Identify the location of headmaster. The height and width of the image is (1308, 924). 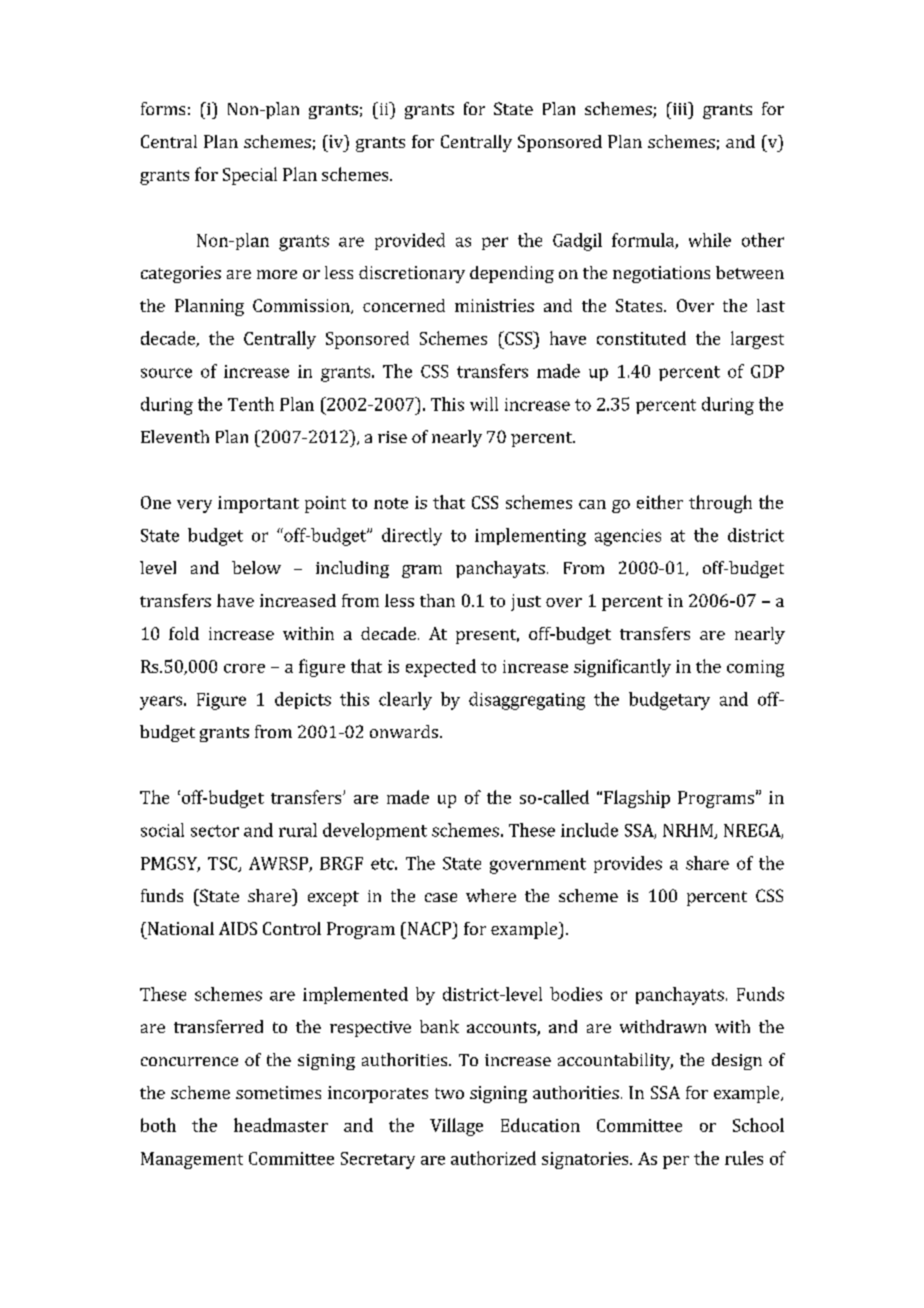
(281, 1125).
